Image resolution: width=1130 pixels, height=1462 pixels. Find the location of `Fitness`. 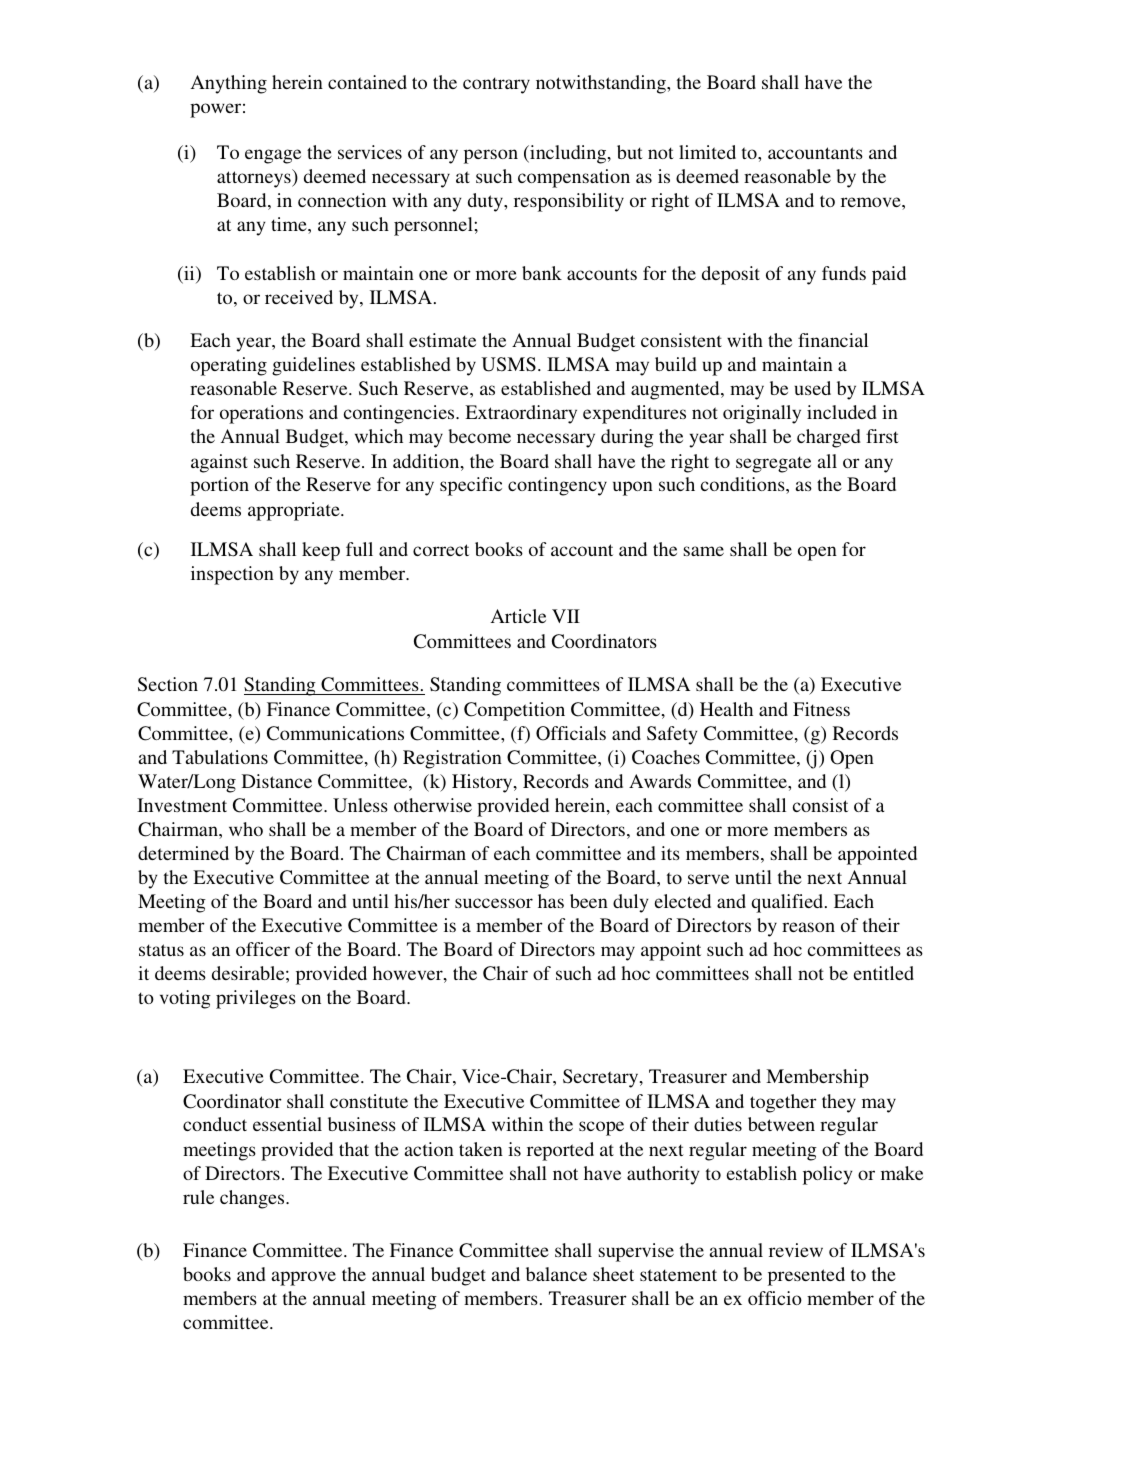

Fitness is located at coordinates (821, 709).
